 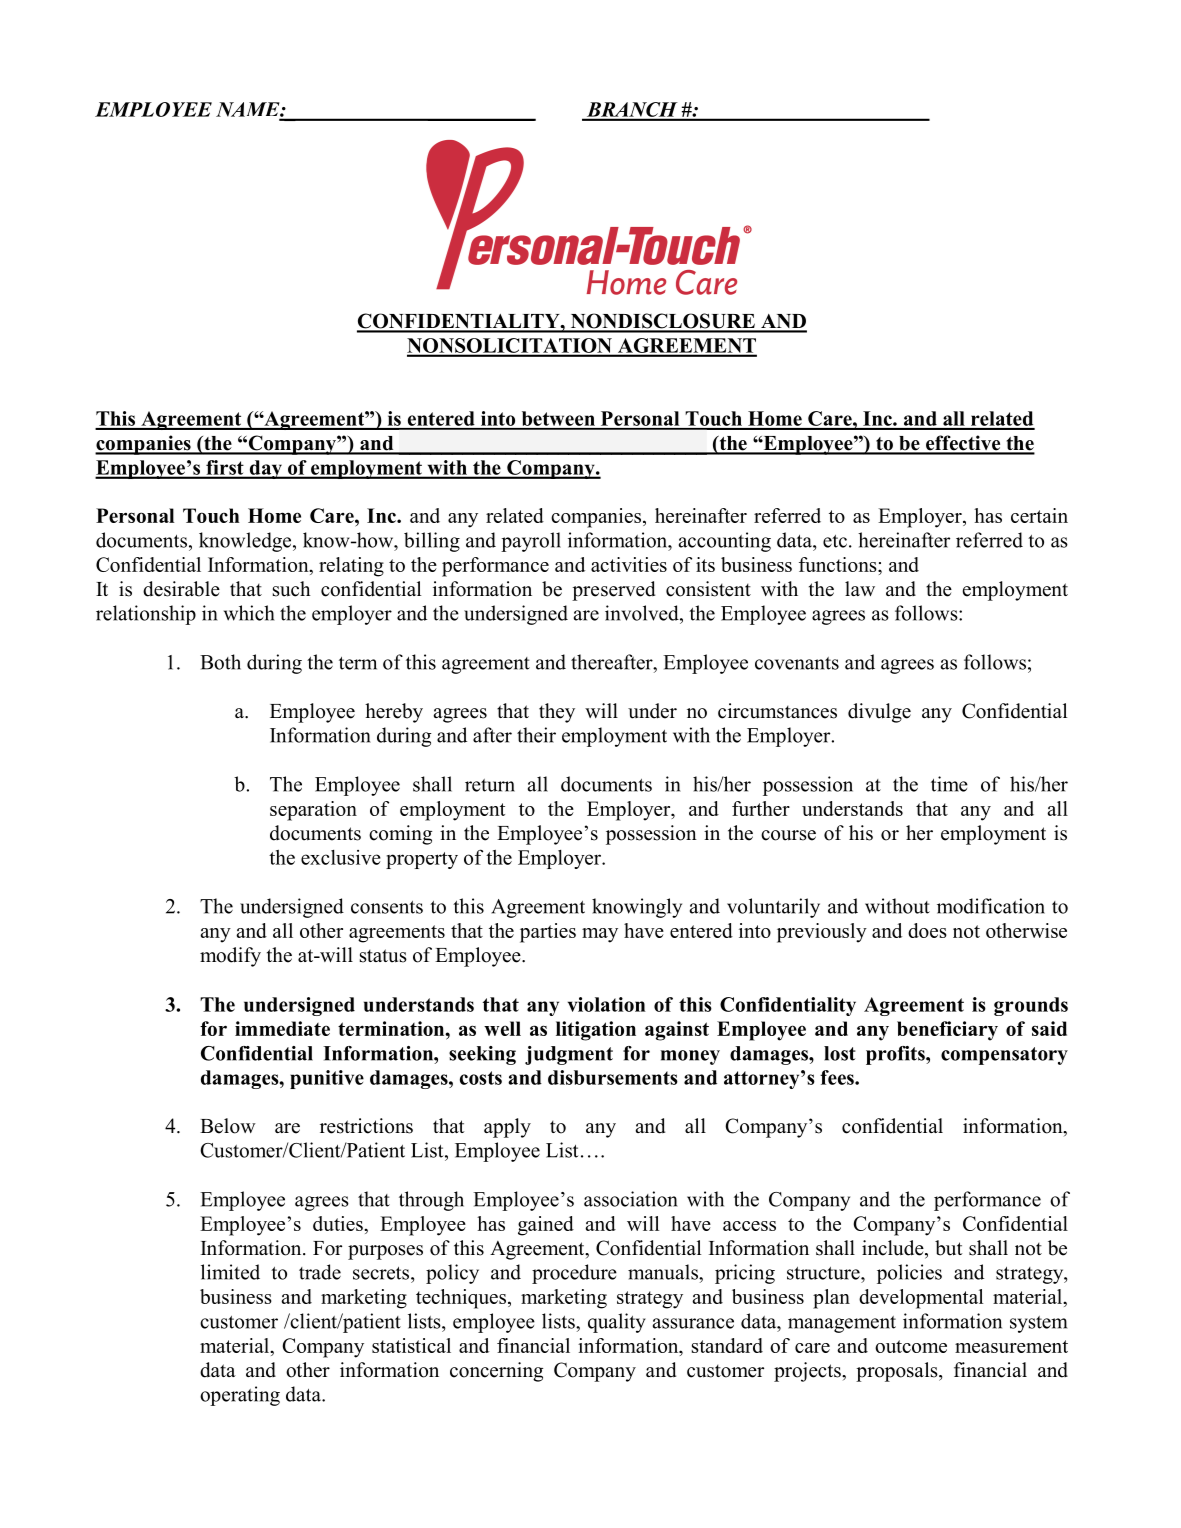 What do you see at coordinates (927, 930) in the screenshot?
I see `does` at bounding box center [927, 930].
